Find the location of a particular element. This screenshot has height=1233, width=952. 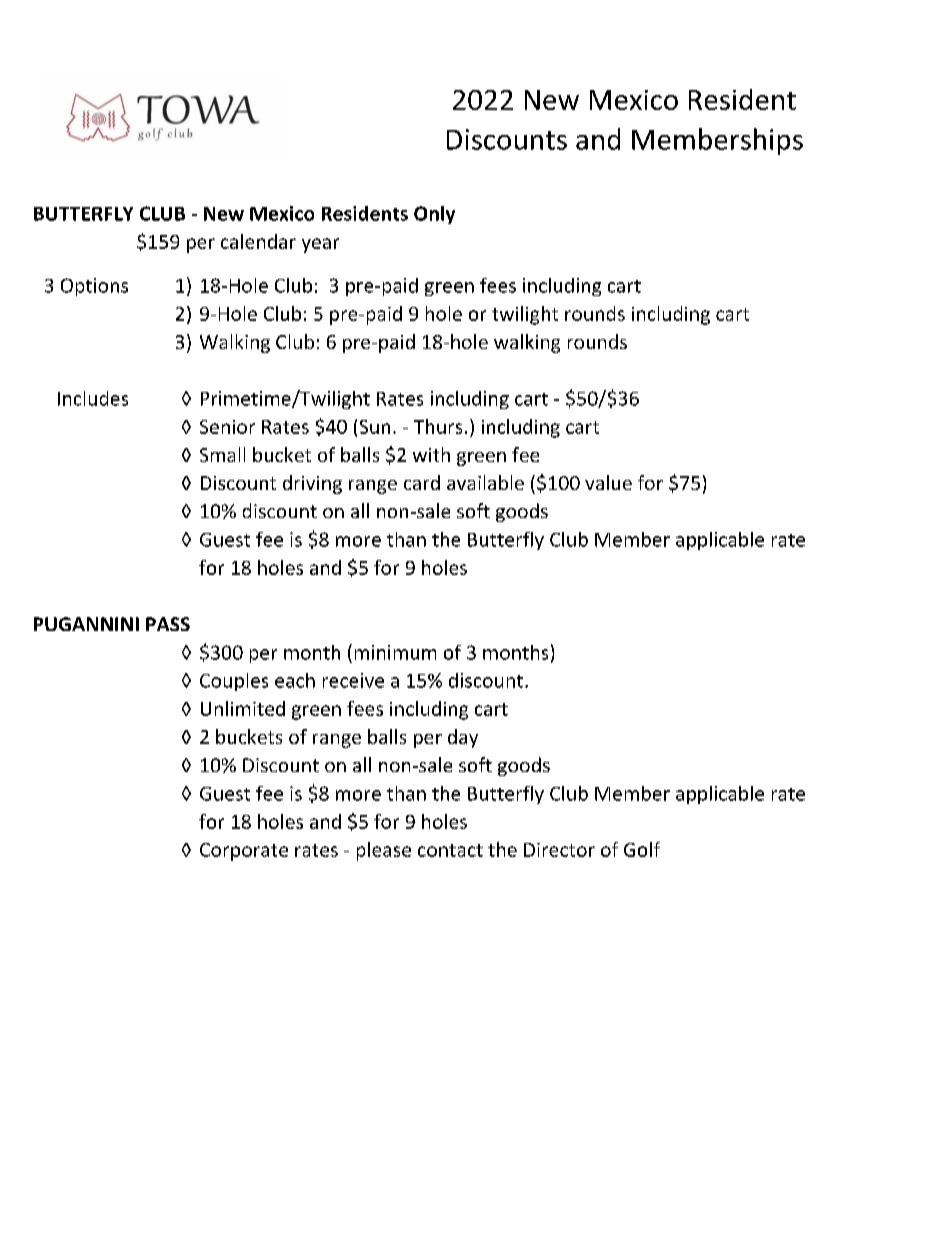

year is located at coordinates (320, 245).
